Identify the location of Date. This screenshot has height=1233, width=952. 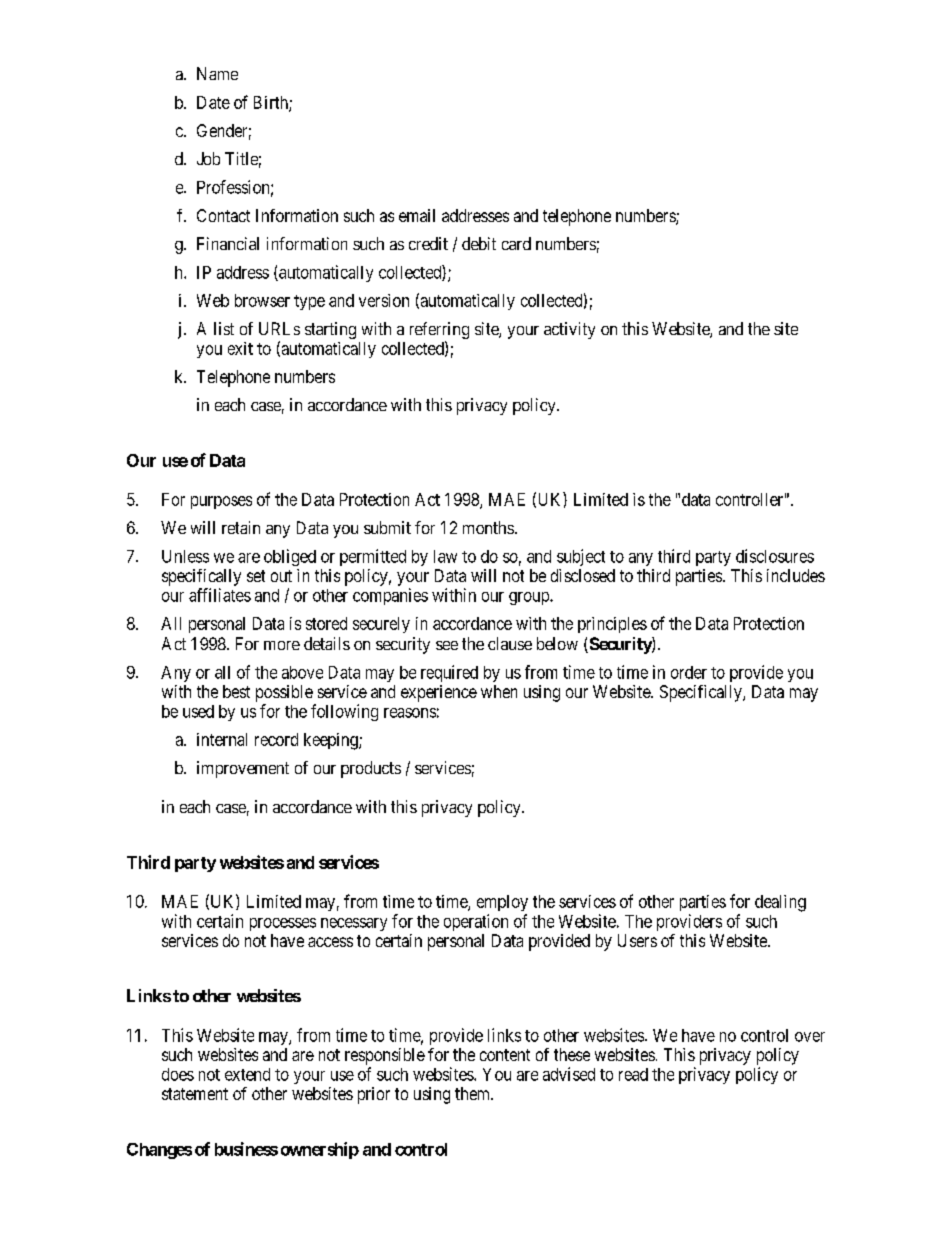
(213, 102).
